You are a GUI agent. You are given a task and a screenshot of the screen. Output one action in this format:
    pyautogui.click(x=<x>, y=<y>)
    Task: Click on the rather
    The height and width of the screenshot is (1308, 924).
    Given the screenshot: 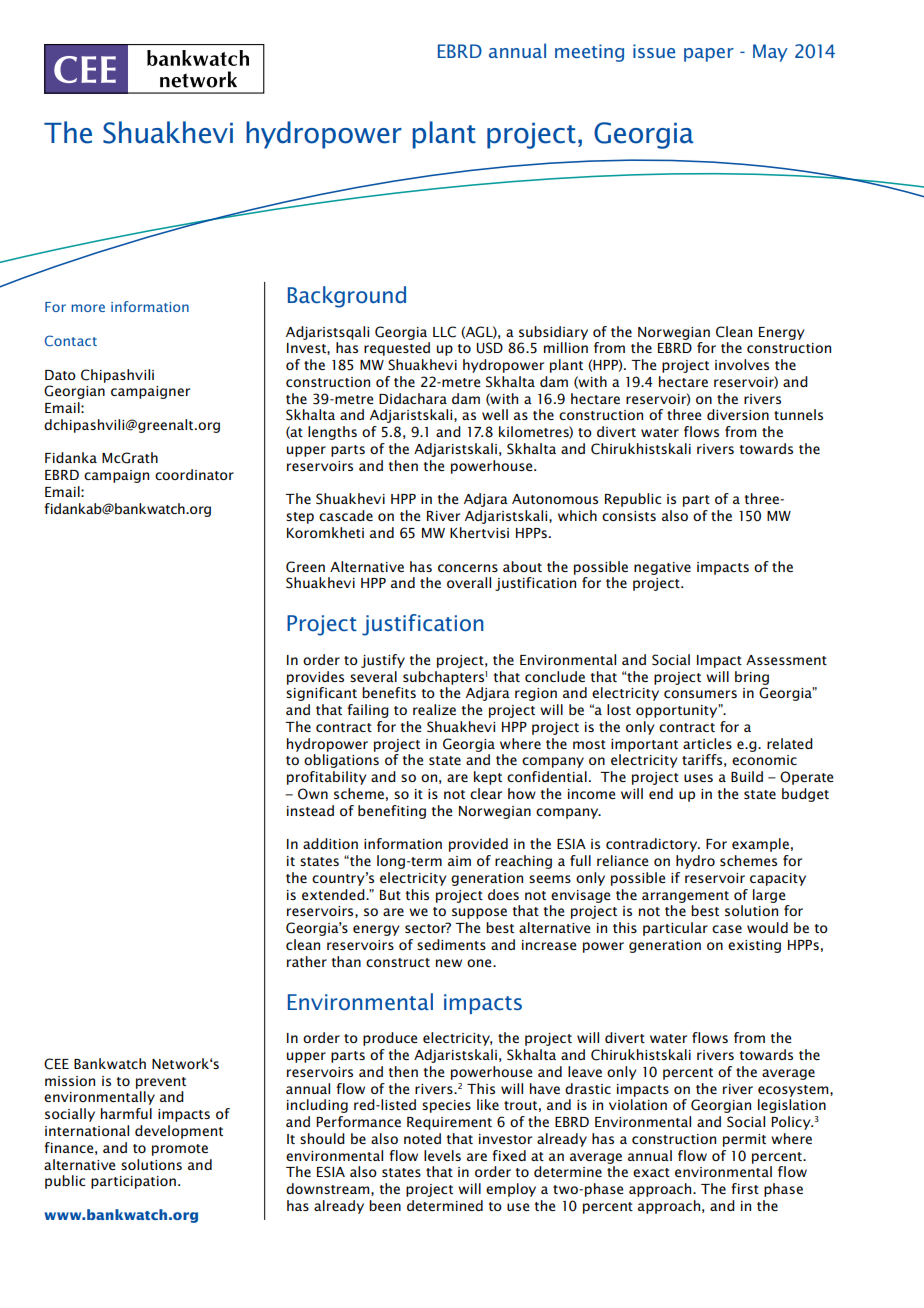 What is the action you would take?
    pyautogui.click(x=307, y=961)
